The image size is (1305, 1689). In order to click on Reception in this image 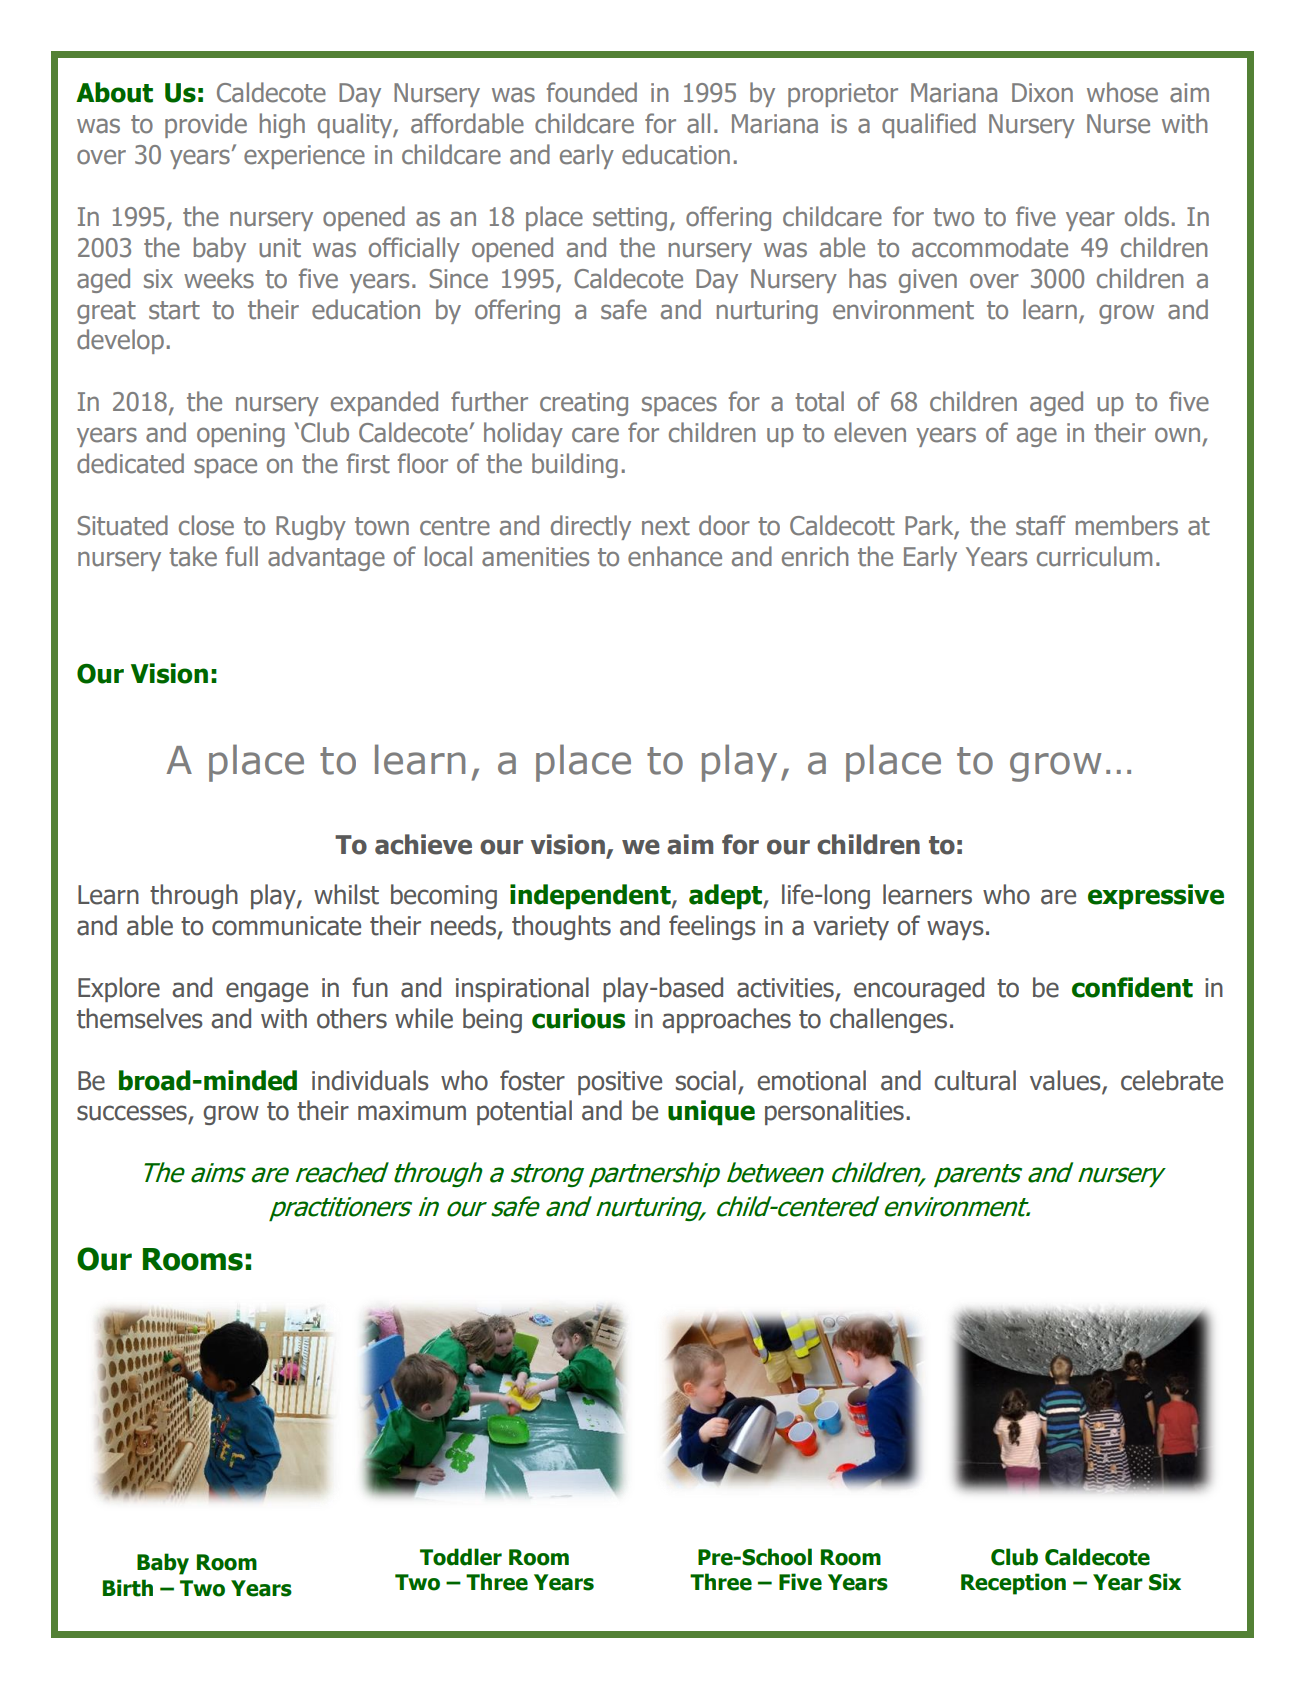, I will do `click(1013, 1584)`.
